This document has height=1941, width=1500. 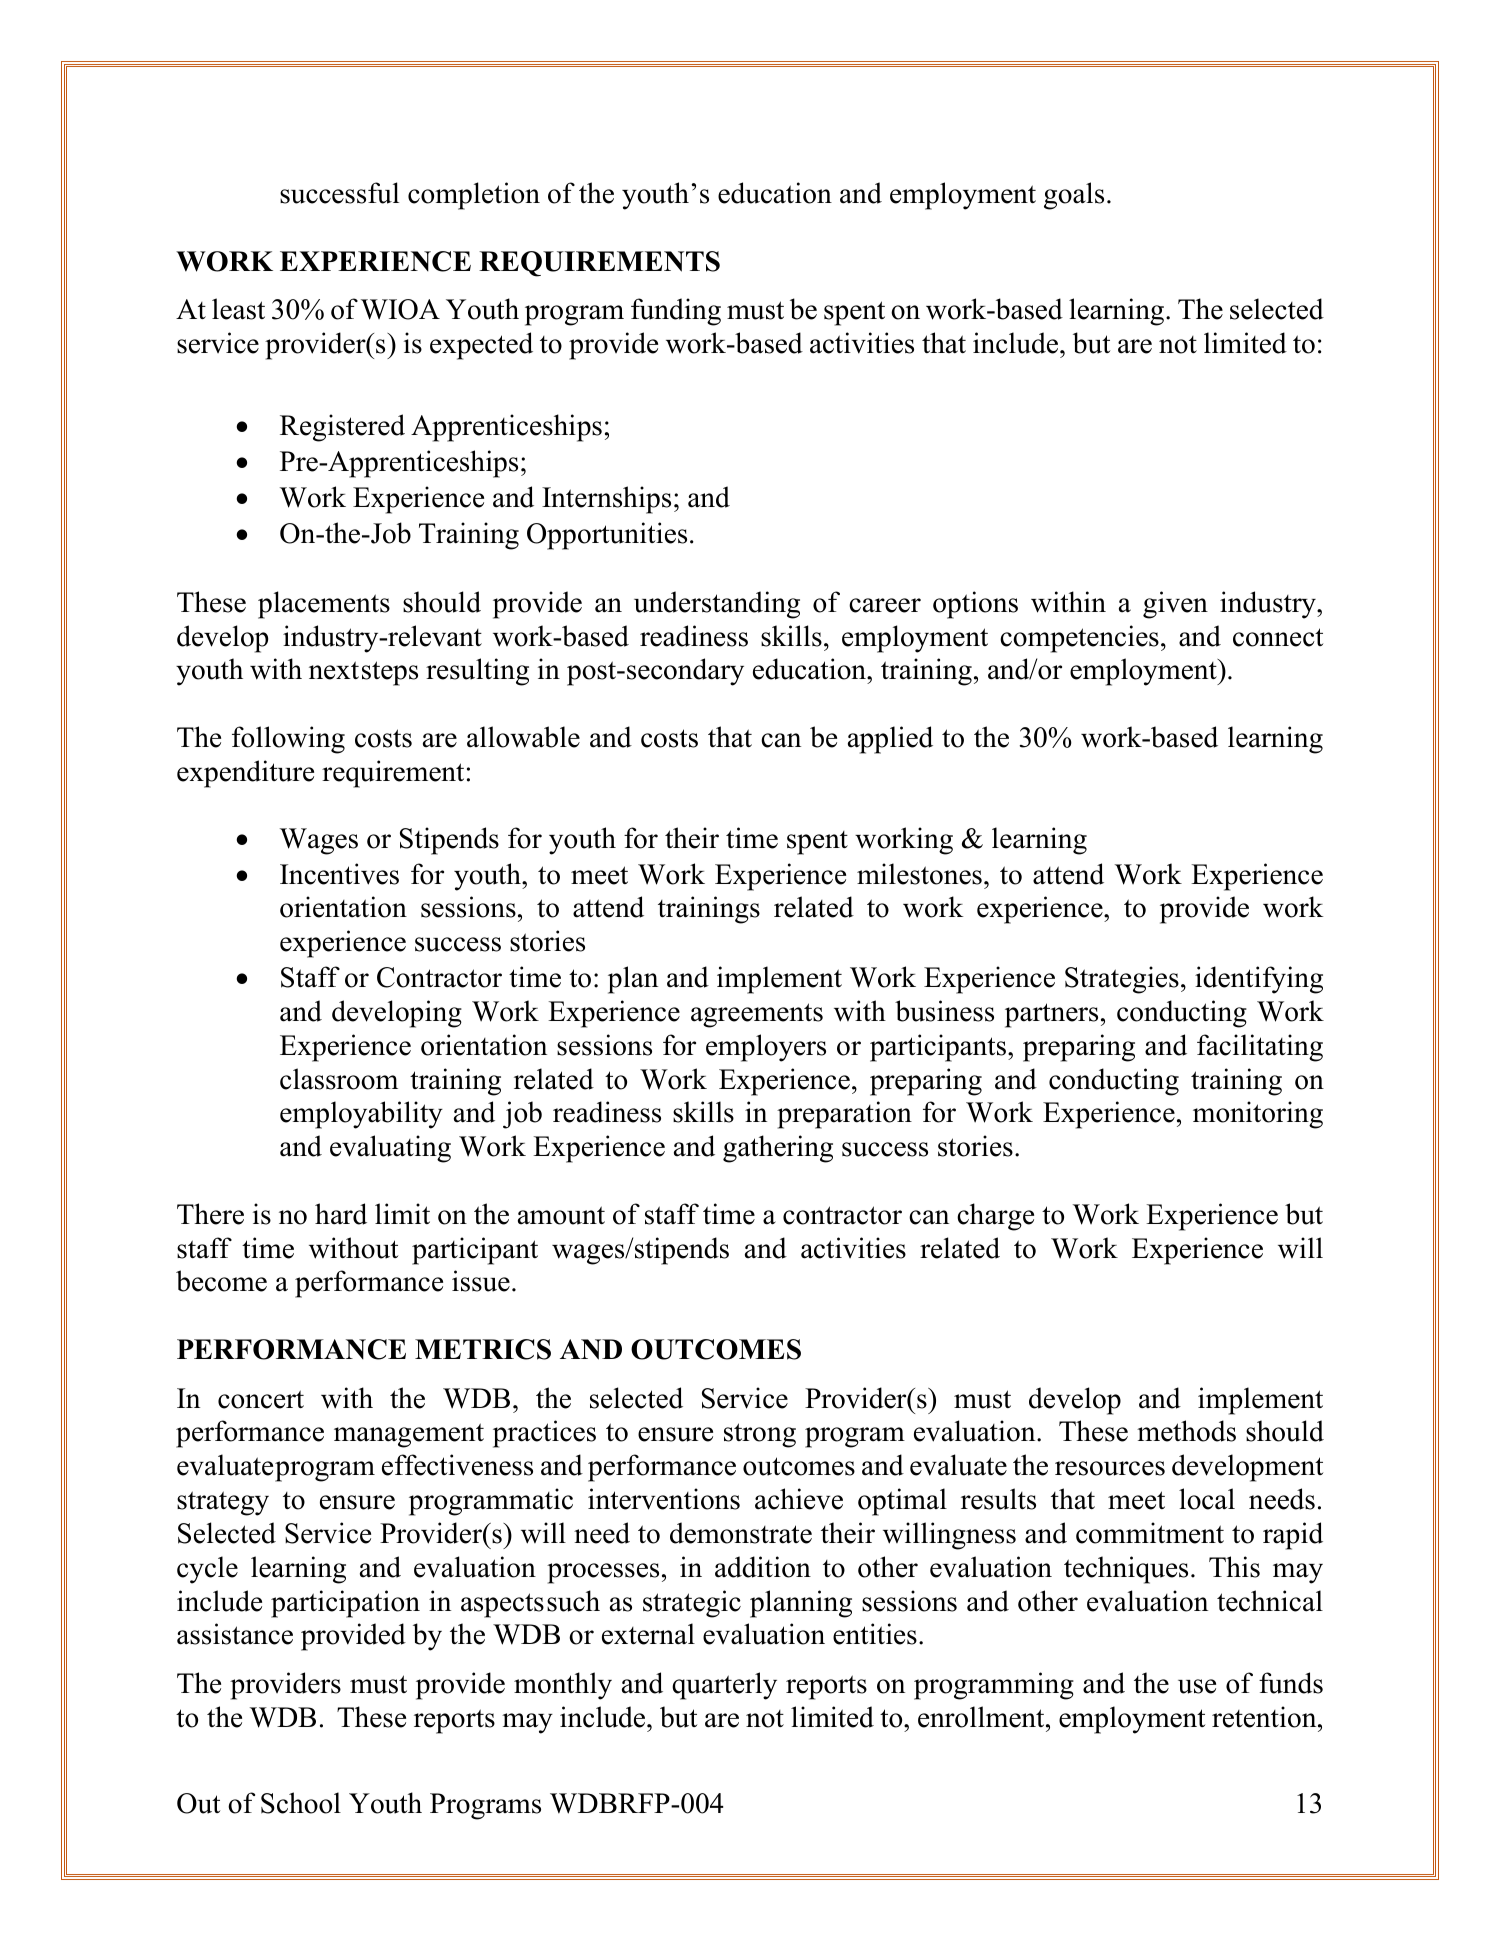 What do you see at coordinates (301, 1803) in the document?
I see `School` at bounding box center [301, 1803].
